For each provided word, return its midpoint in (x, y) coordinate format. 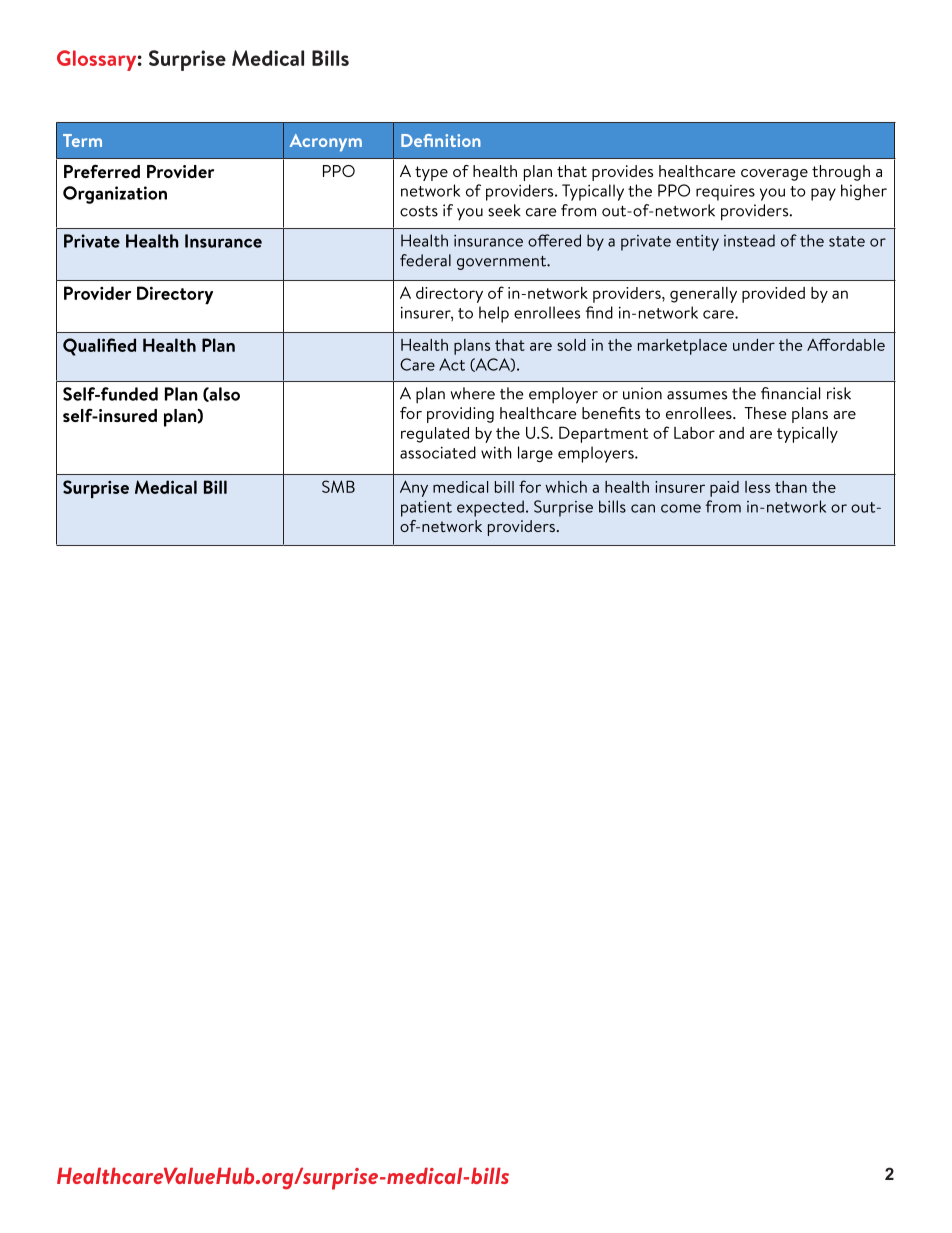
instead (749, 240)
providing (460, 415)
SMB (338, 486)
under (754, 345)
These (765, 413)
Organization (115, 195)
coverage (774, 175)
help (494, 314)
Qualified (99, 347)
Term (82, 140)
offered (554, 240)
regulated (435, 435)
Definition (441, 140)
